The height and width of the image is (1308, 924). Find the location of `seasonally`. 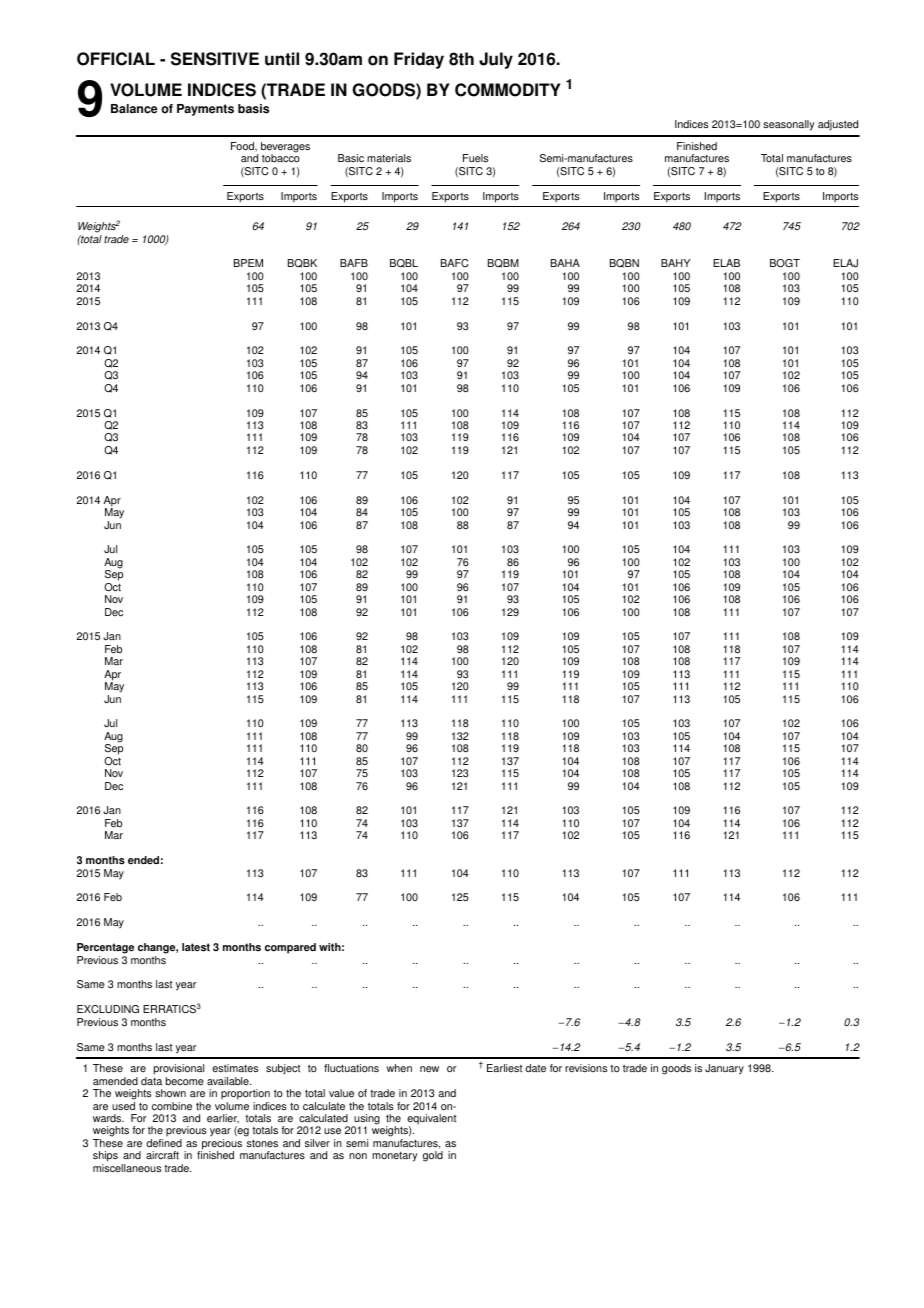

seasonally is located at coordinates (789, 125).
